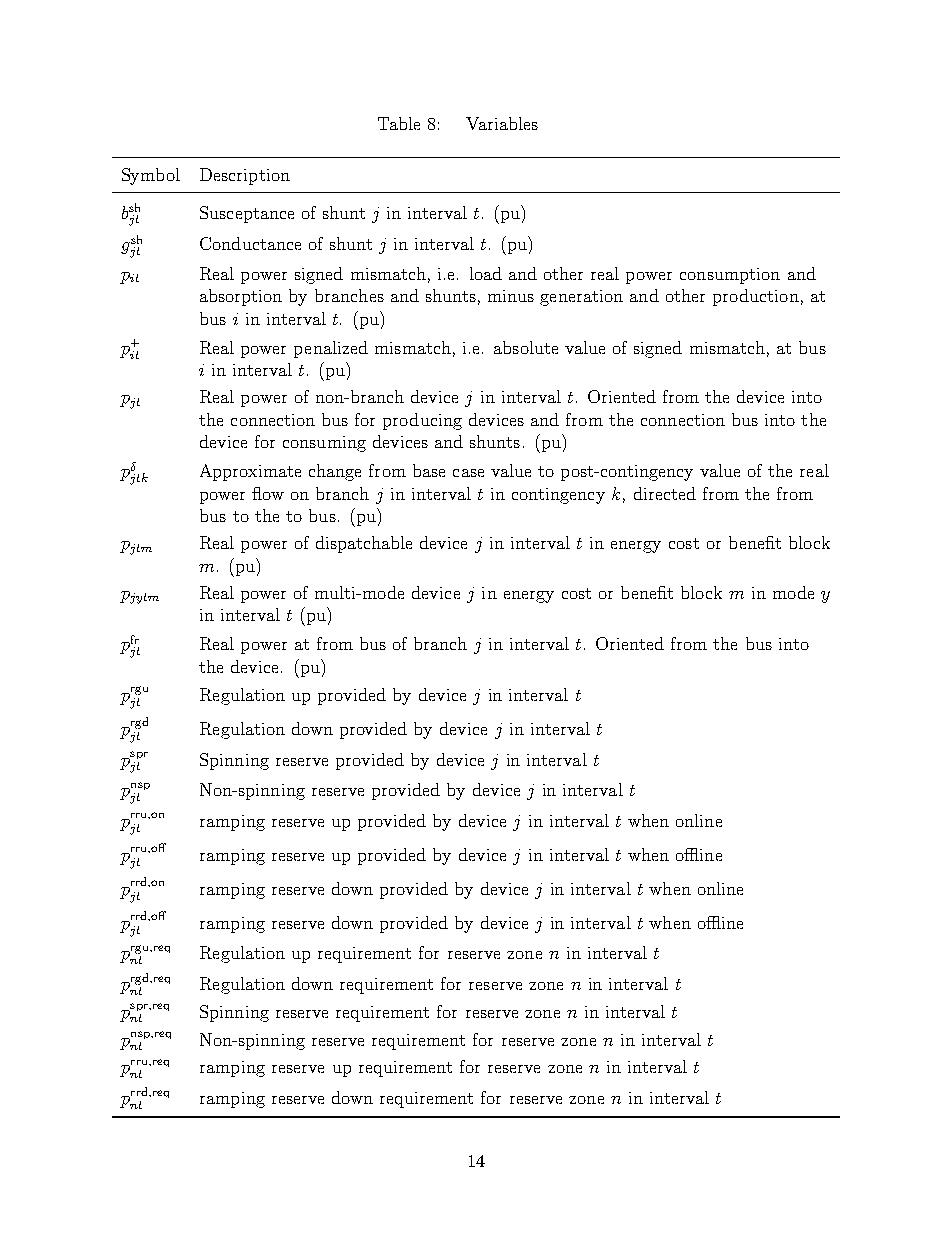 The width and height of the document is (952, 1233). I want to click on load, so click(486, 273).
